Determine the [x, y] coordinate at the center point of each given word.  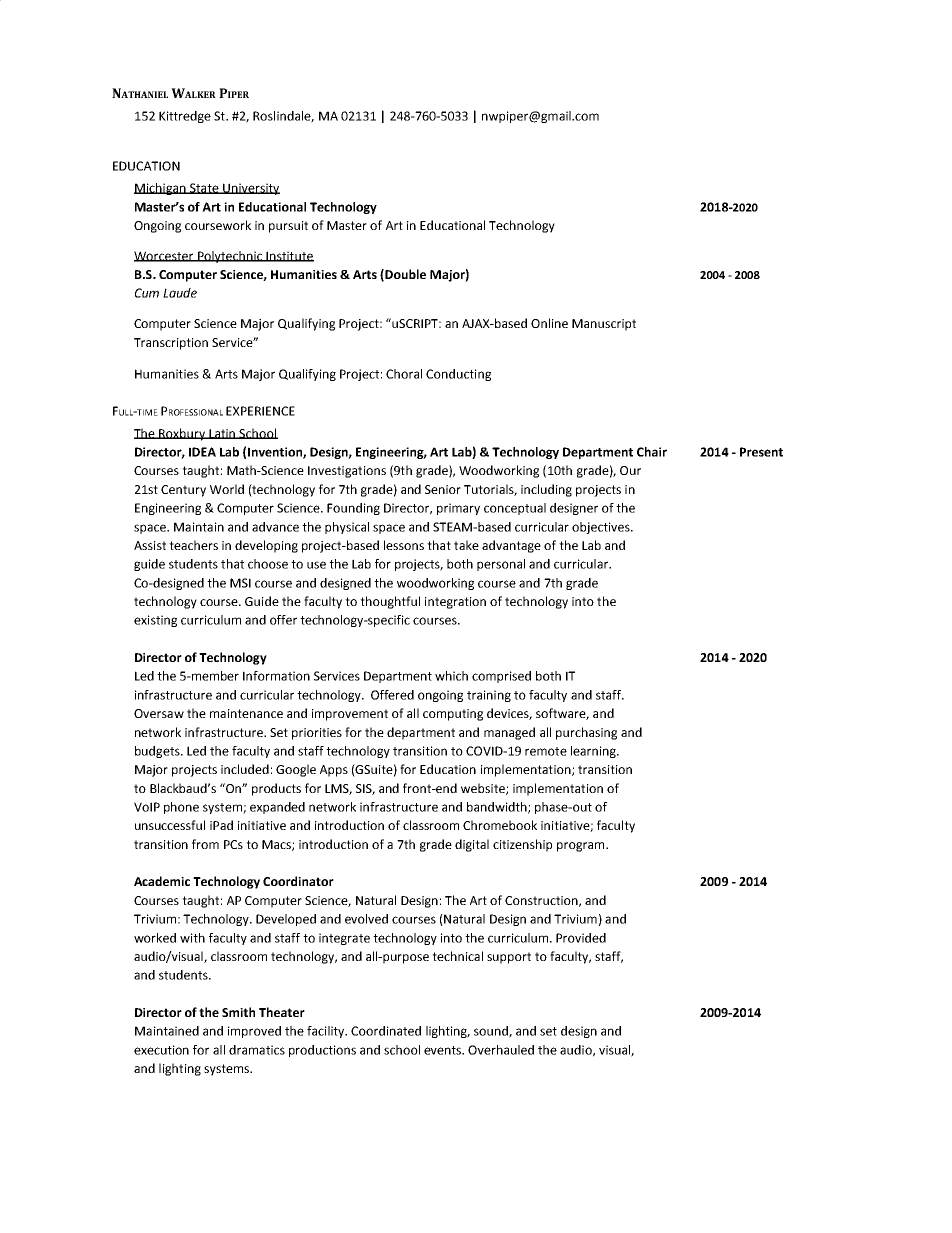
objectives [602, 528]
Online [549, 323]
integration [455, 603]
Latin [222, 434]
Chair [652, 452]
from [205, 844]
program [582, 847]
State [204, 188]
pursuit [288, 227]
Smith [238, 1012]
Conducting [458, 375]
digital [472, 845]
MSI [240, 583]
